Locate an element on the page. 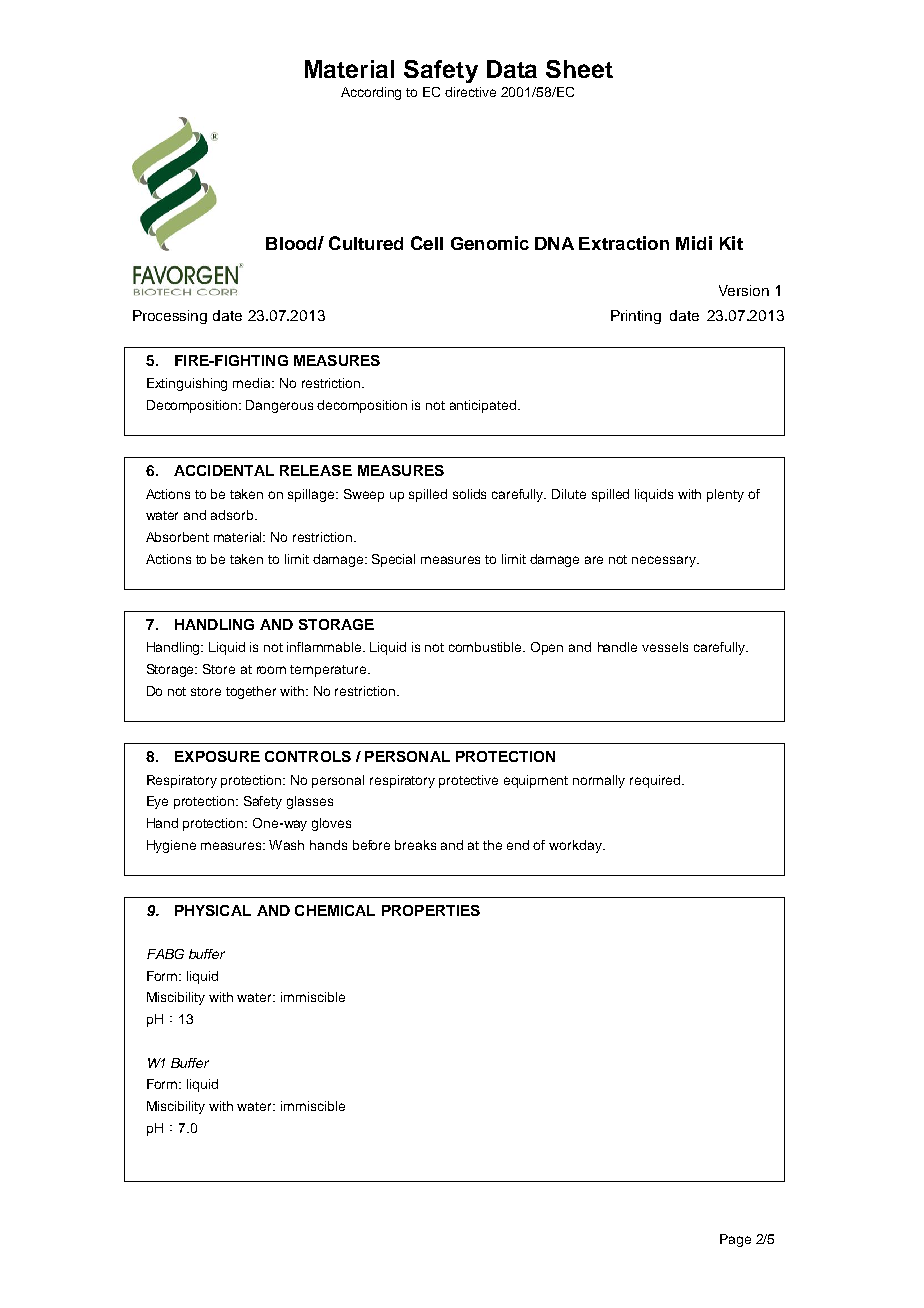  ACCIDENTAL is located at coordinates (224, 470).
